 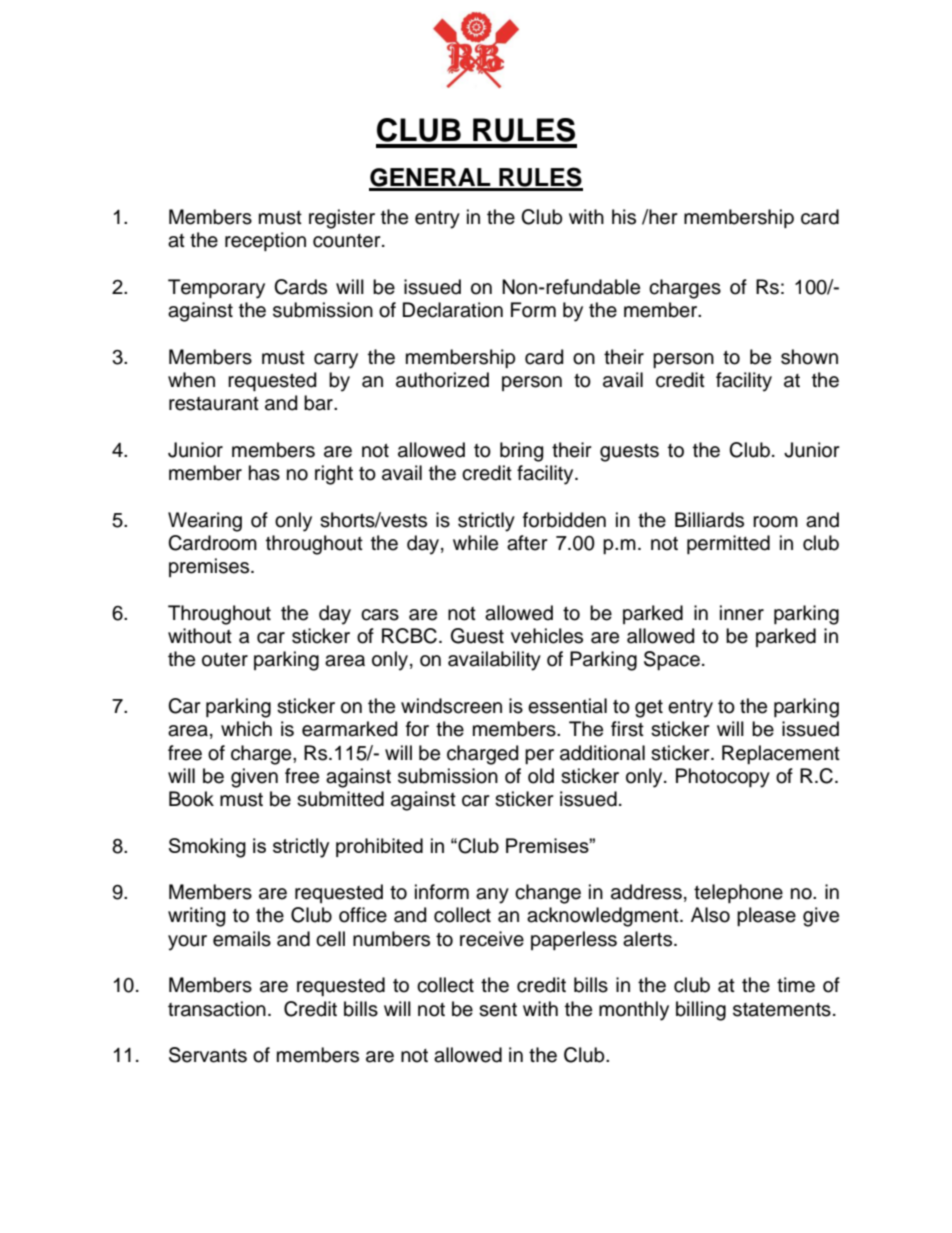 I want to click on his, so click(x=624, y=217).
